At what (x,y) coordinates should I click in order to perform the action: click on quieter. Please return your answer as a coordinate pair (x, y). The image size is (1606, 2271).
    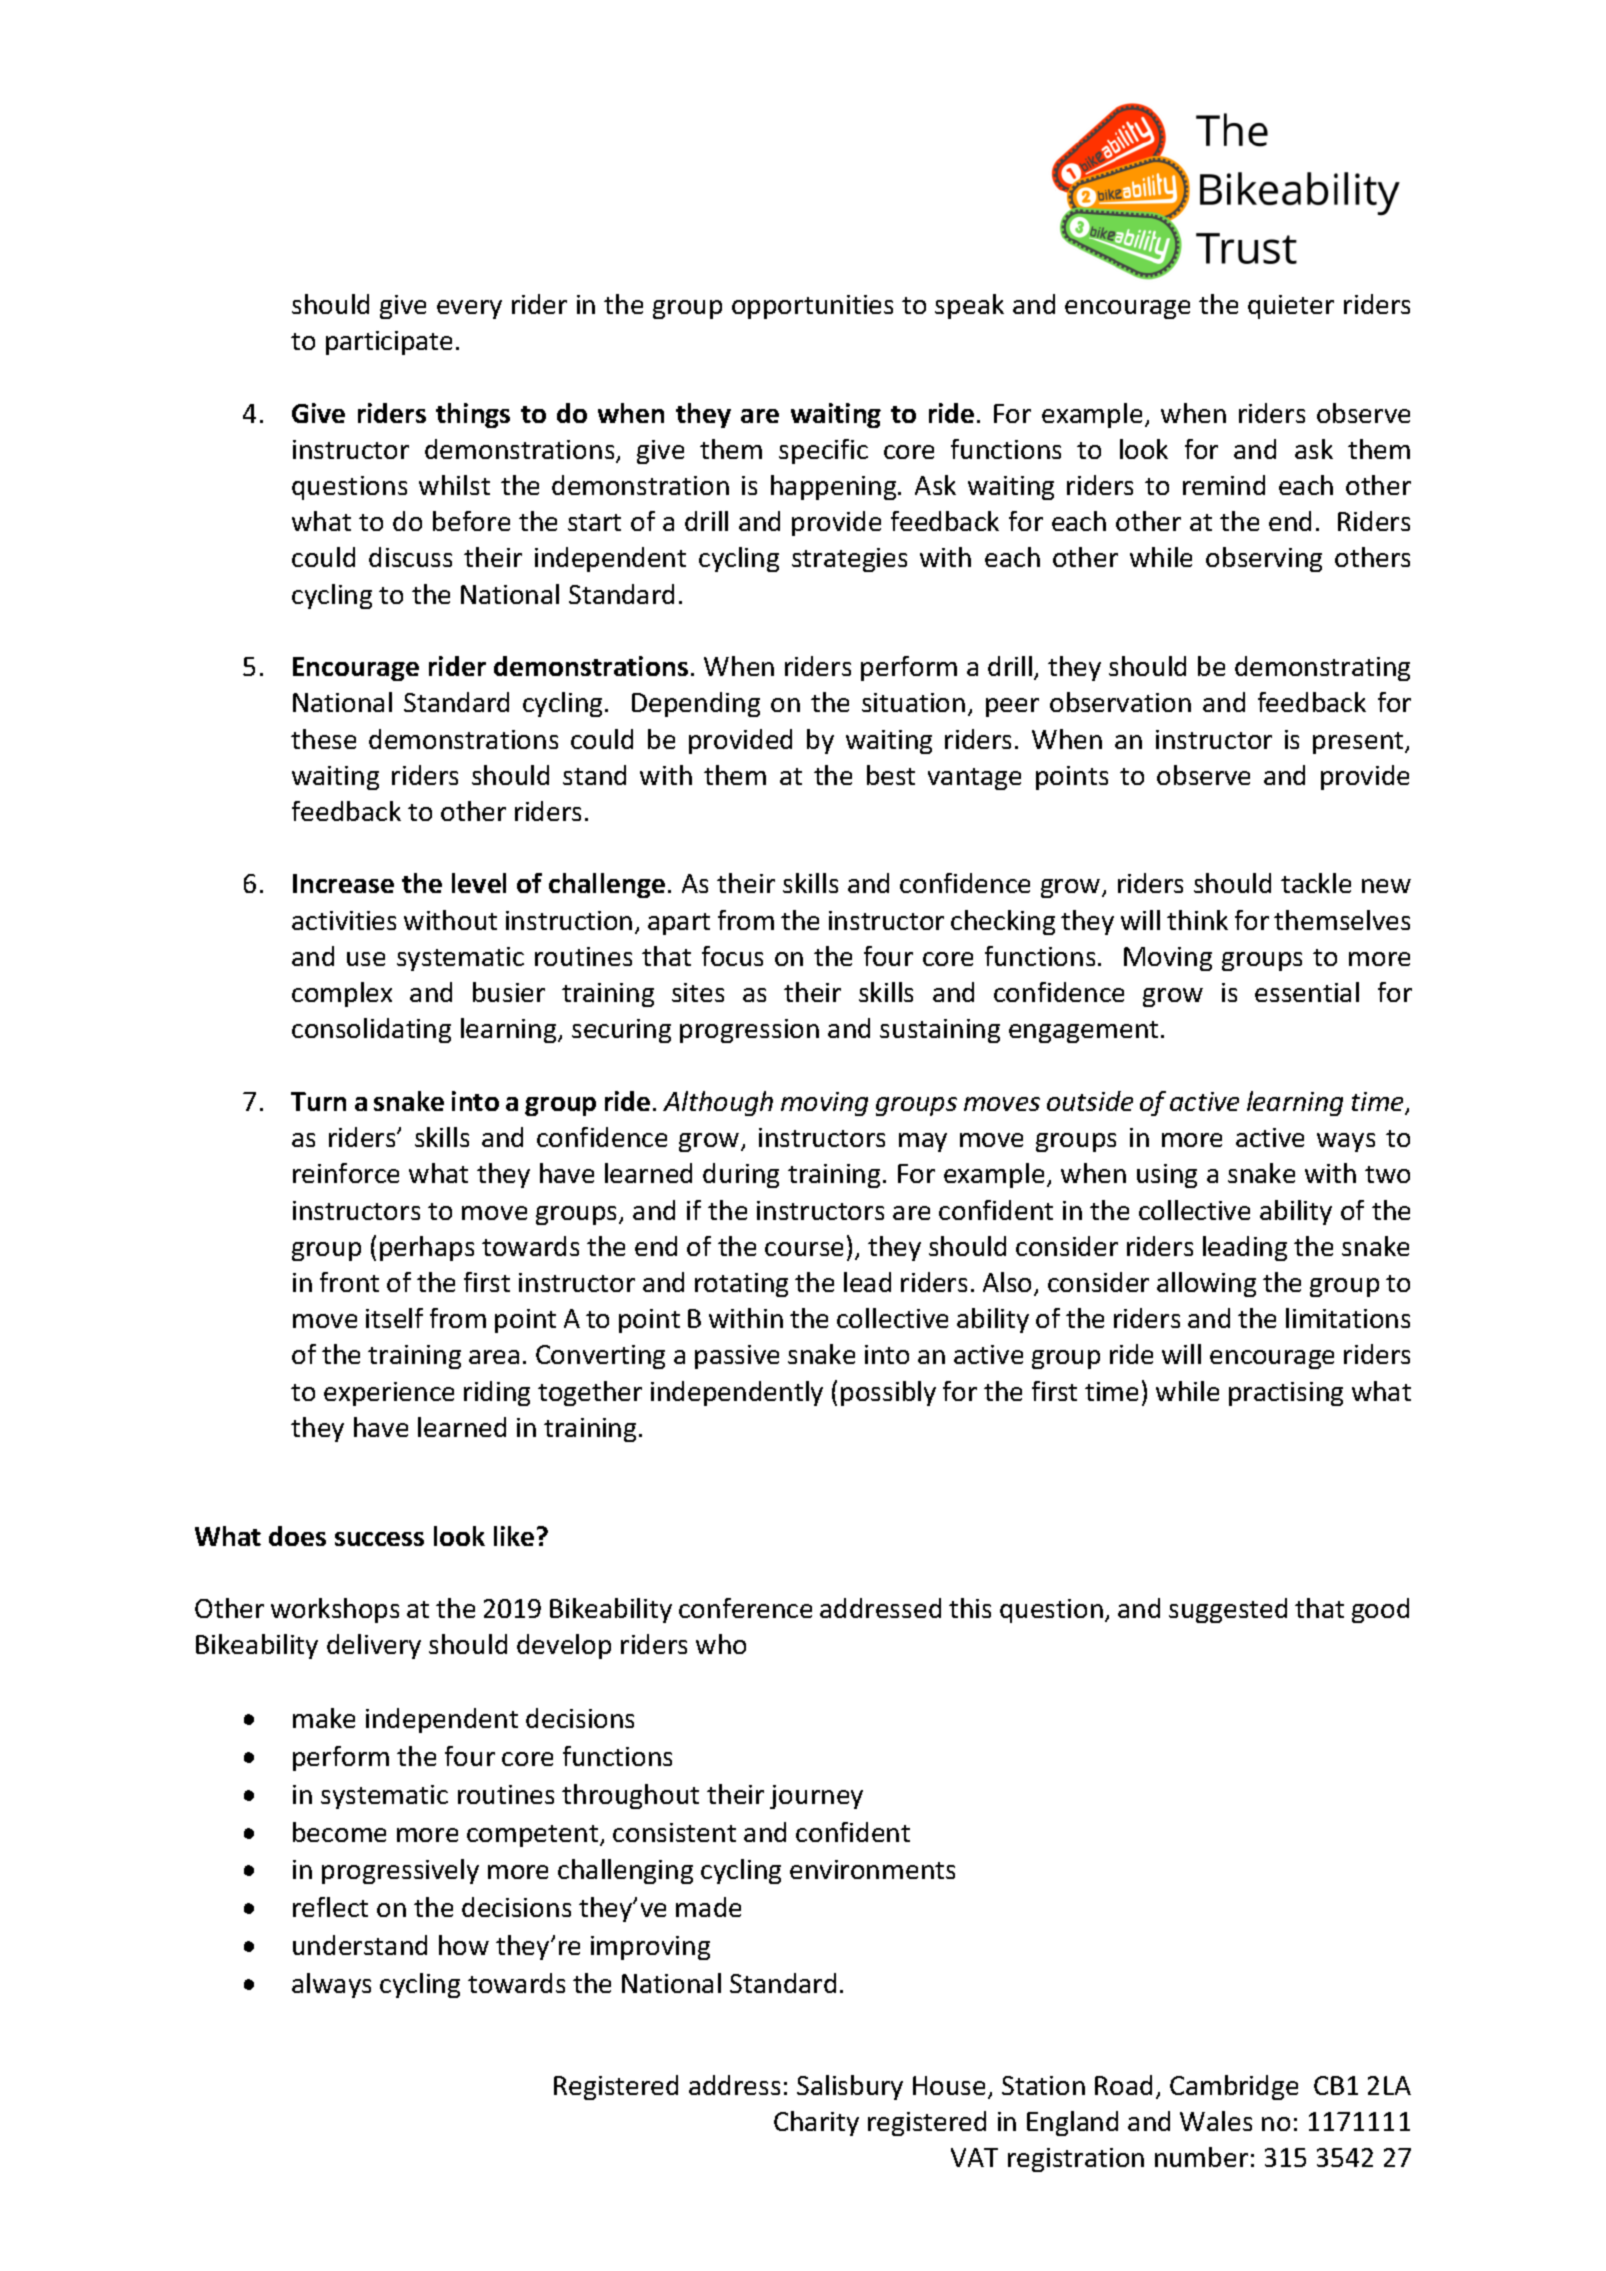
    Looking at the image, I should click on (1291, 307).
